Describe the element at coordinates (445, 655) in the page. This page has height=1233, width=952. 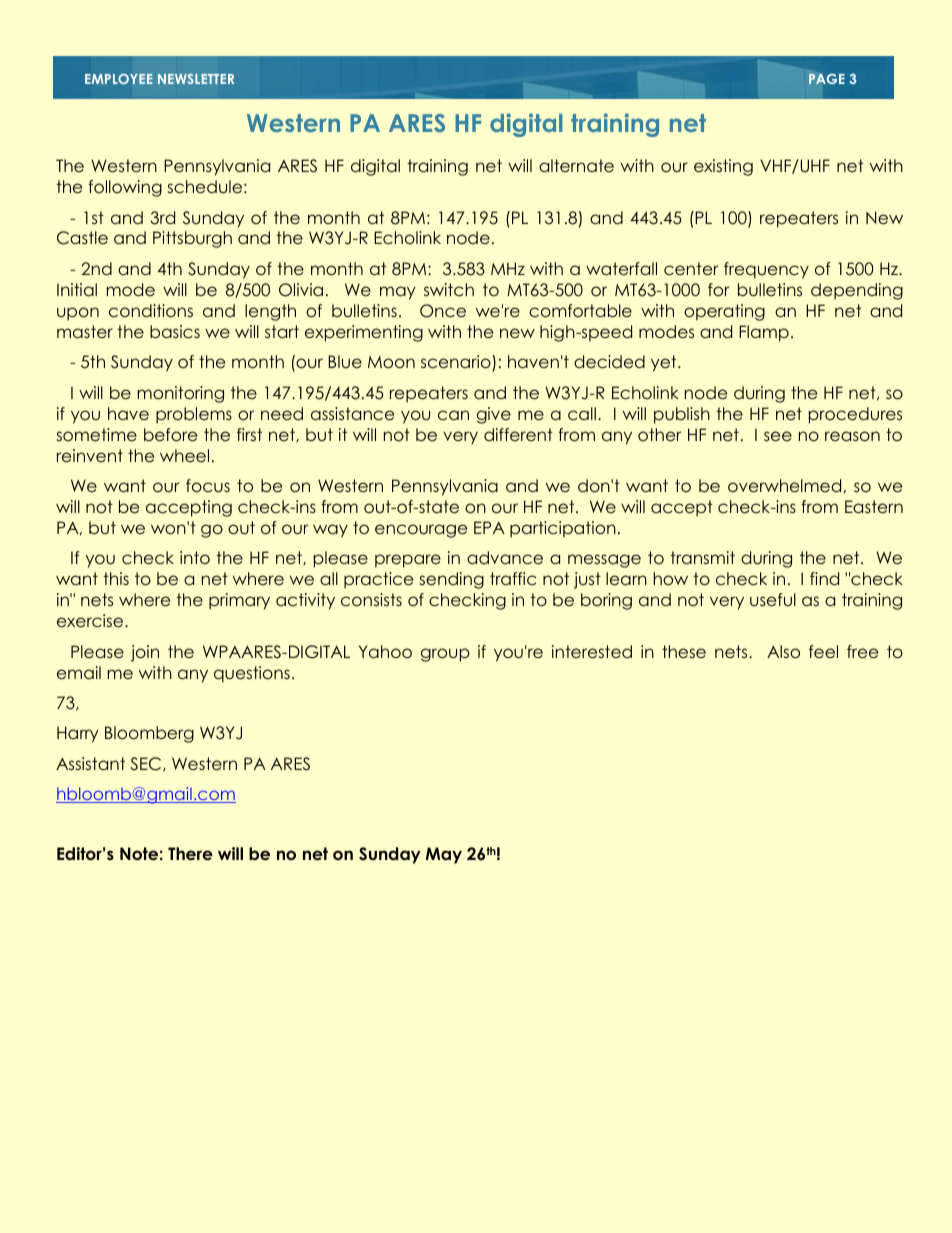
I see `group` at that location.
